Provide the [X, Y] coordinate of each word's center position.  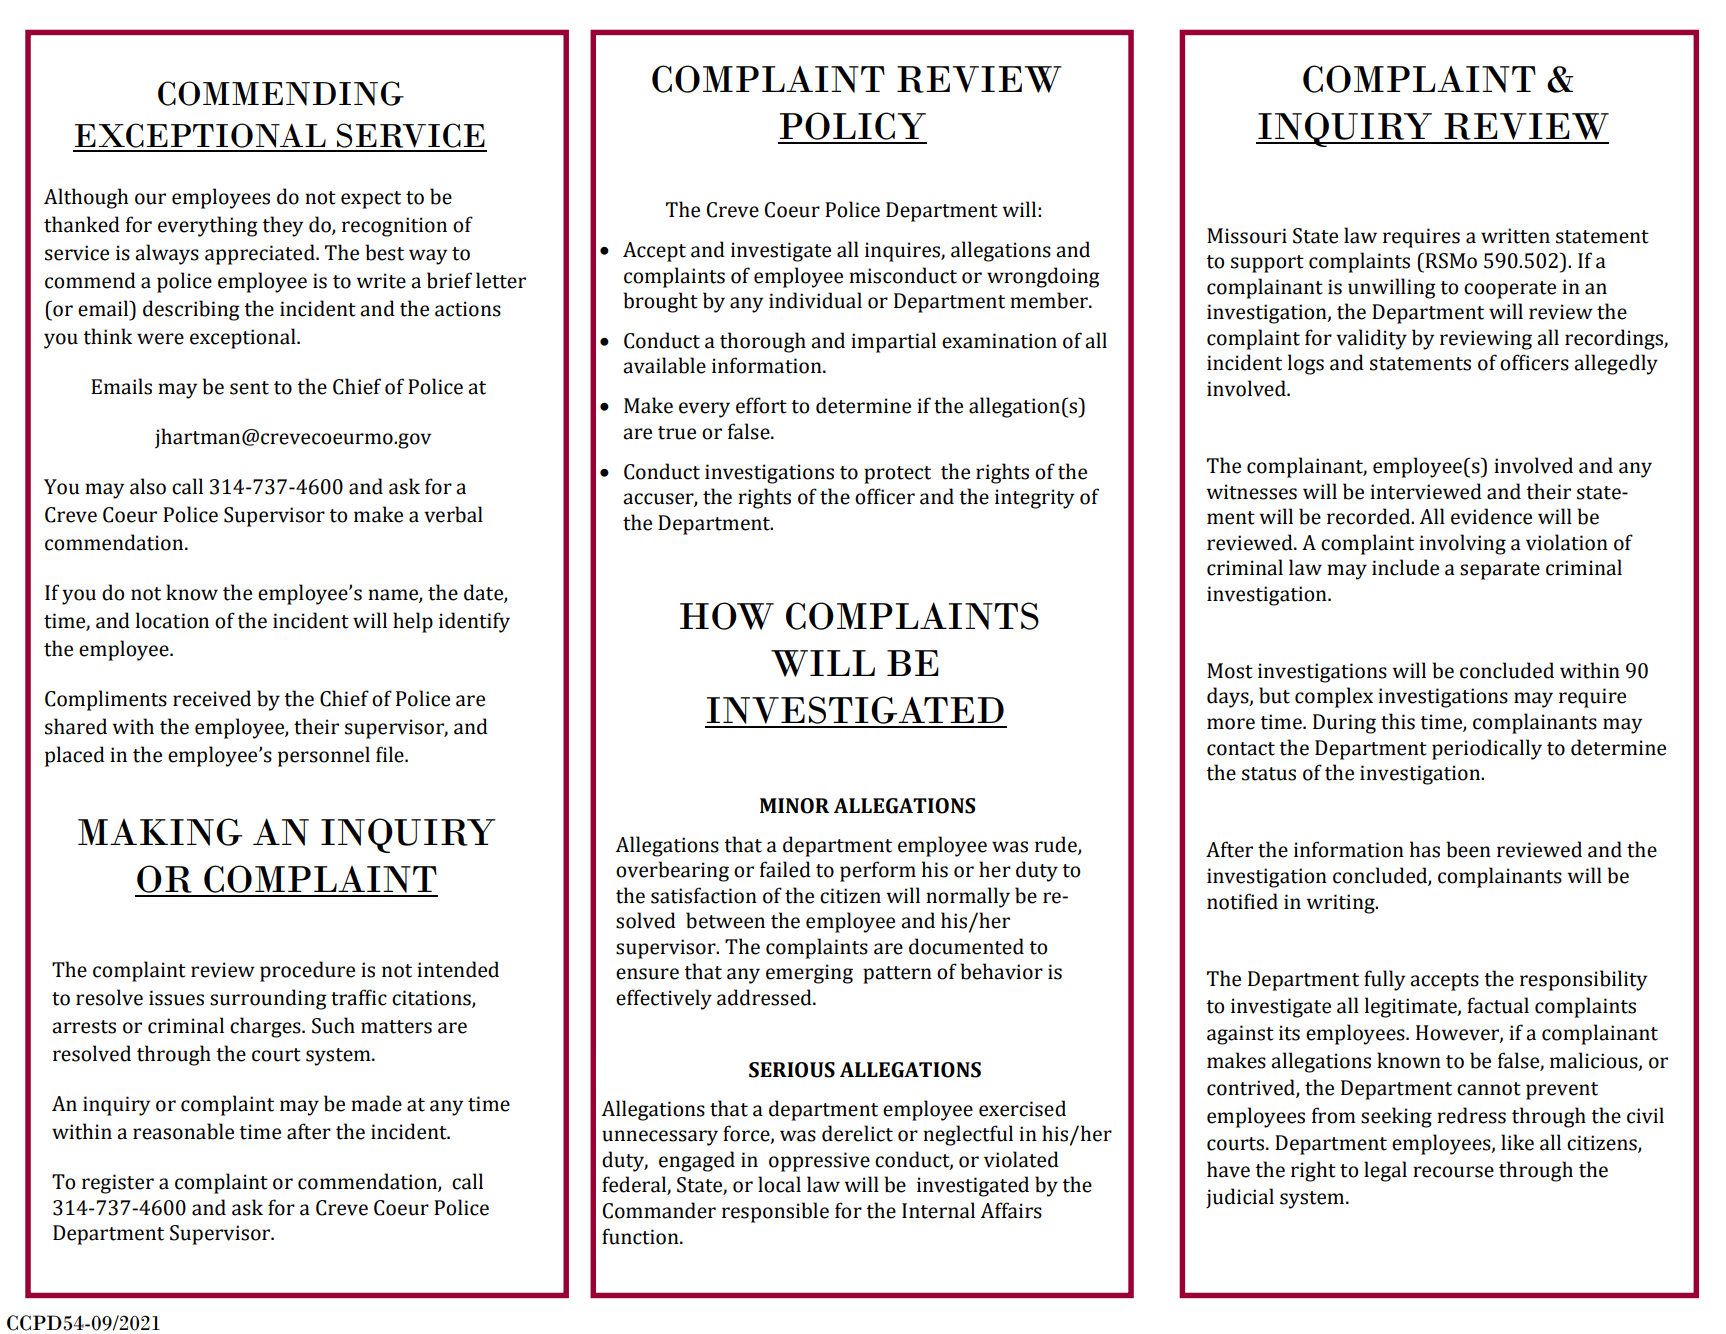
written [1515, 236]
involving [1462, 544]
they [282, 226]
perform [878, 871]
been [1468, 849]
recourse [1453, 1172]
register [118, 1184]
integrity [1034, 499]
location [172, 620]
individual [815, 300]
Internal [938, 1210]
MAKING [160, 832]
